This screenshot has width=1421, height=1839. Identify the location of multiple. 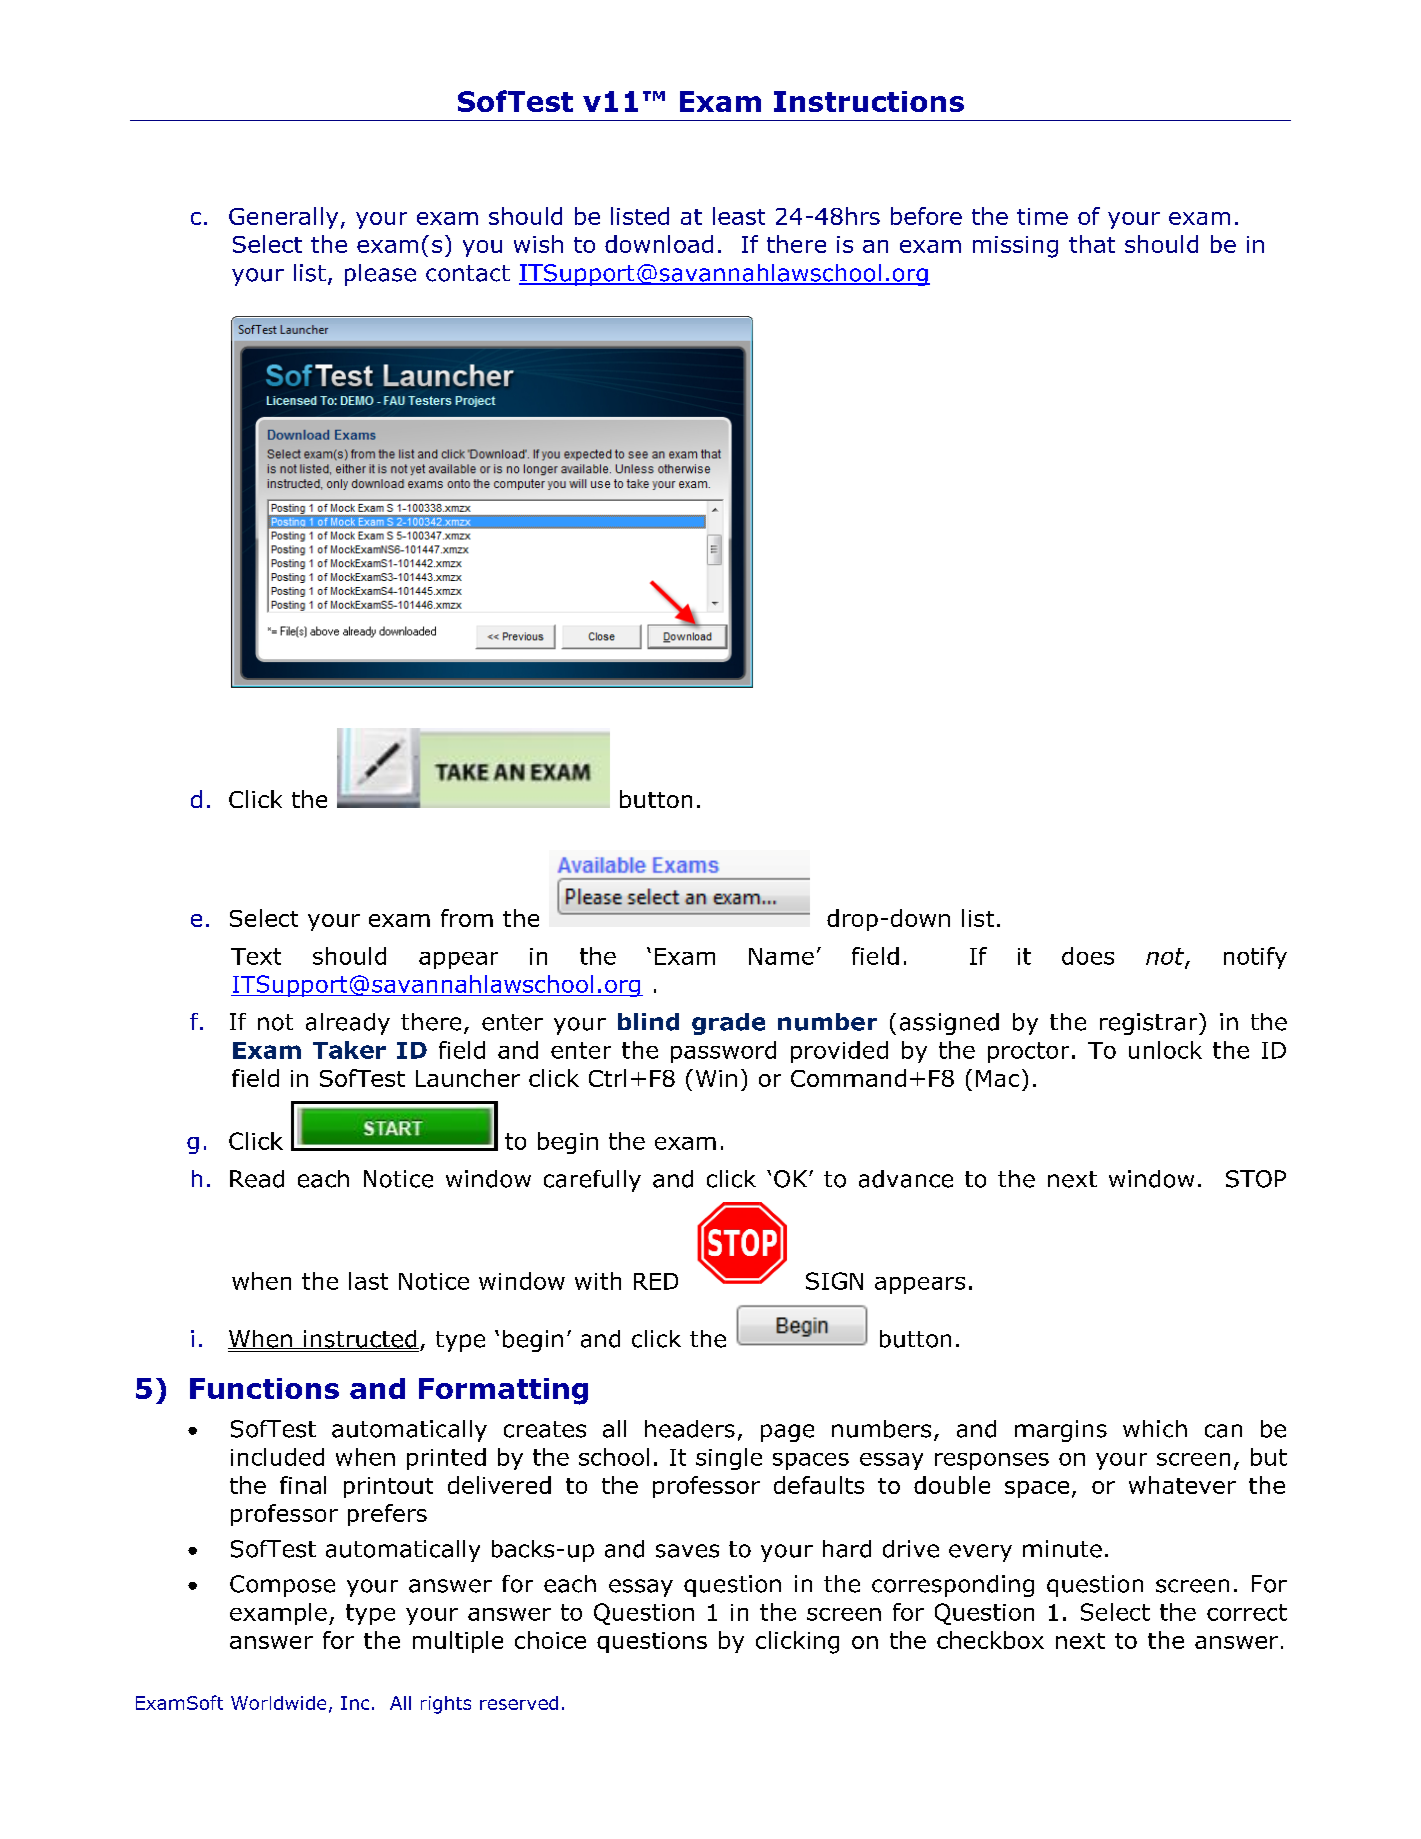
(458, 1642).
